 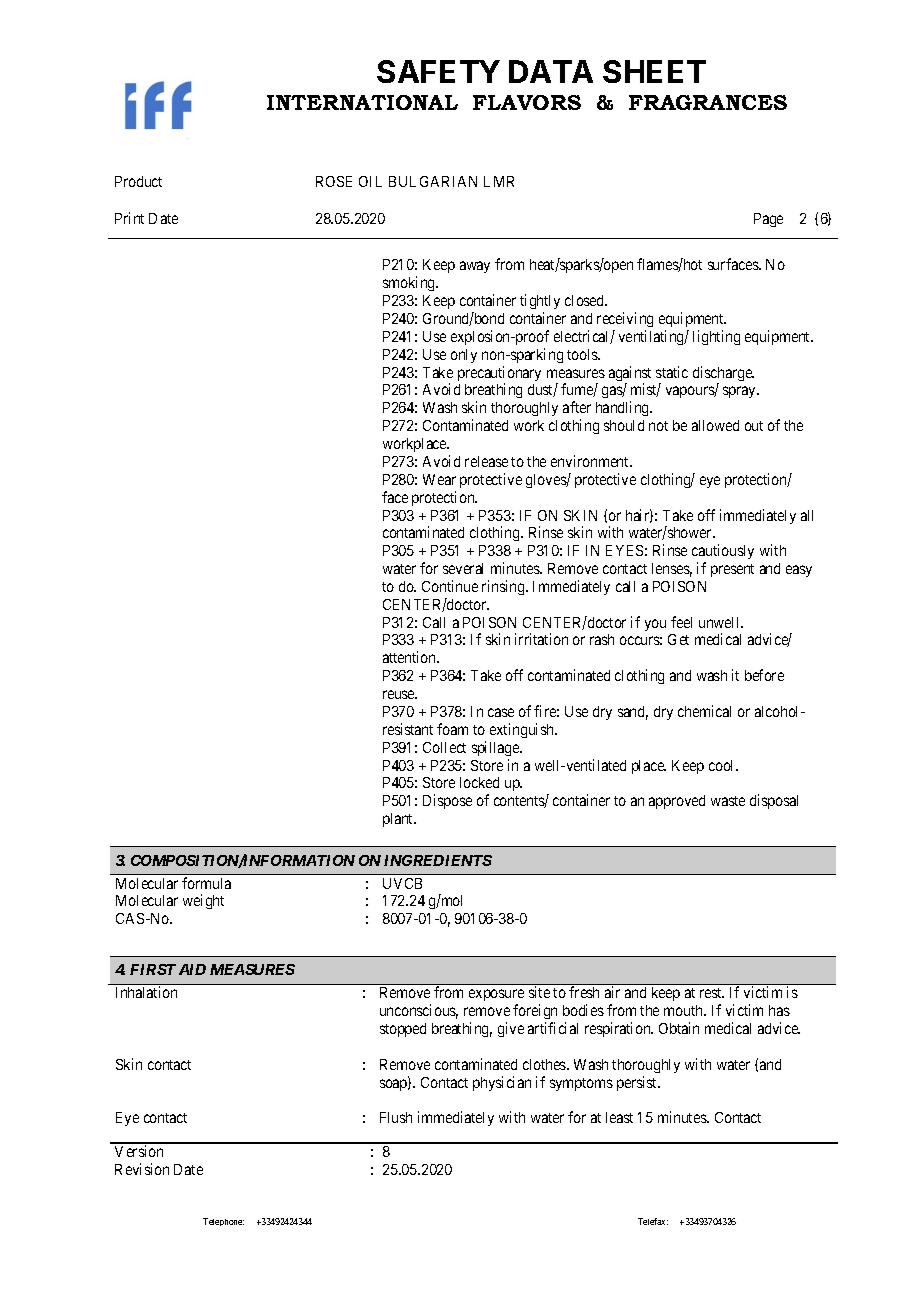 What do you see at coordinates (450, 586) in the screenshot?
I see `Continue` at bounding box center [450, 586].
